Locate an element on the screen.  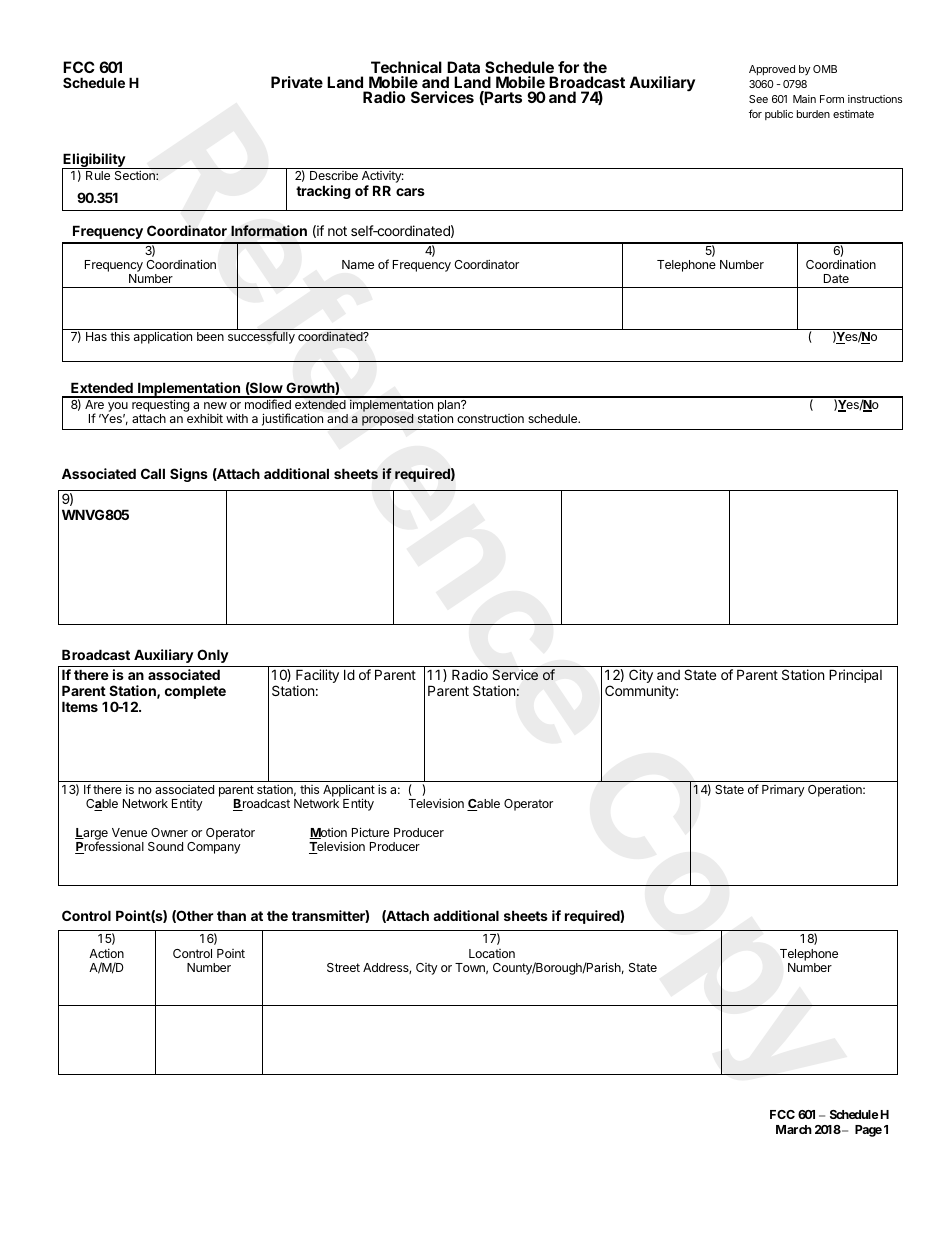
Section is located at coordinates (136, 175).
